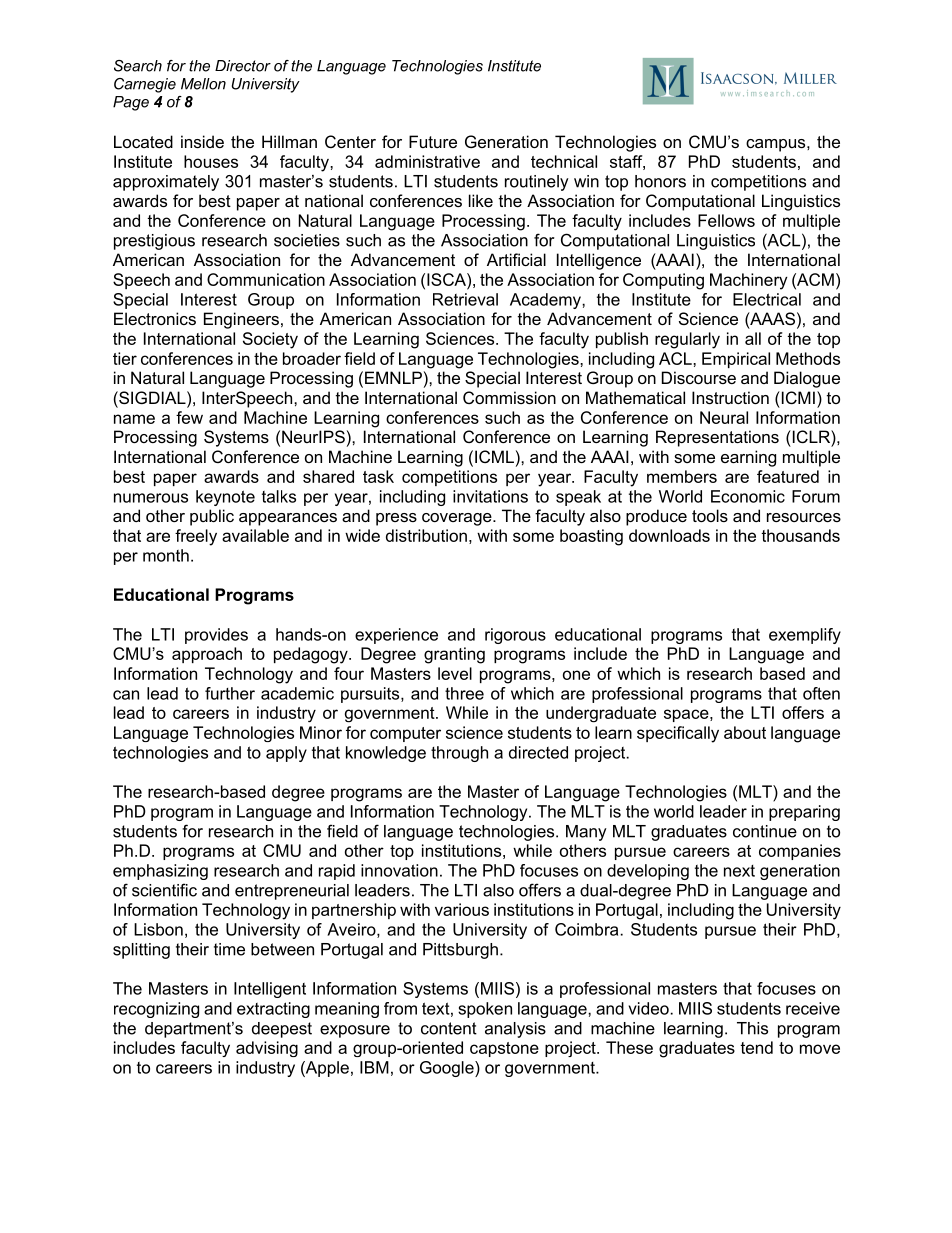 This image has height=1233, width=952. What do you see at coordinates (660, 181) in the image?
I see `honors` at bounding box center [660, 181].
